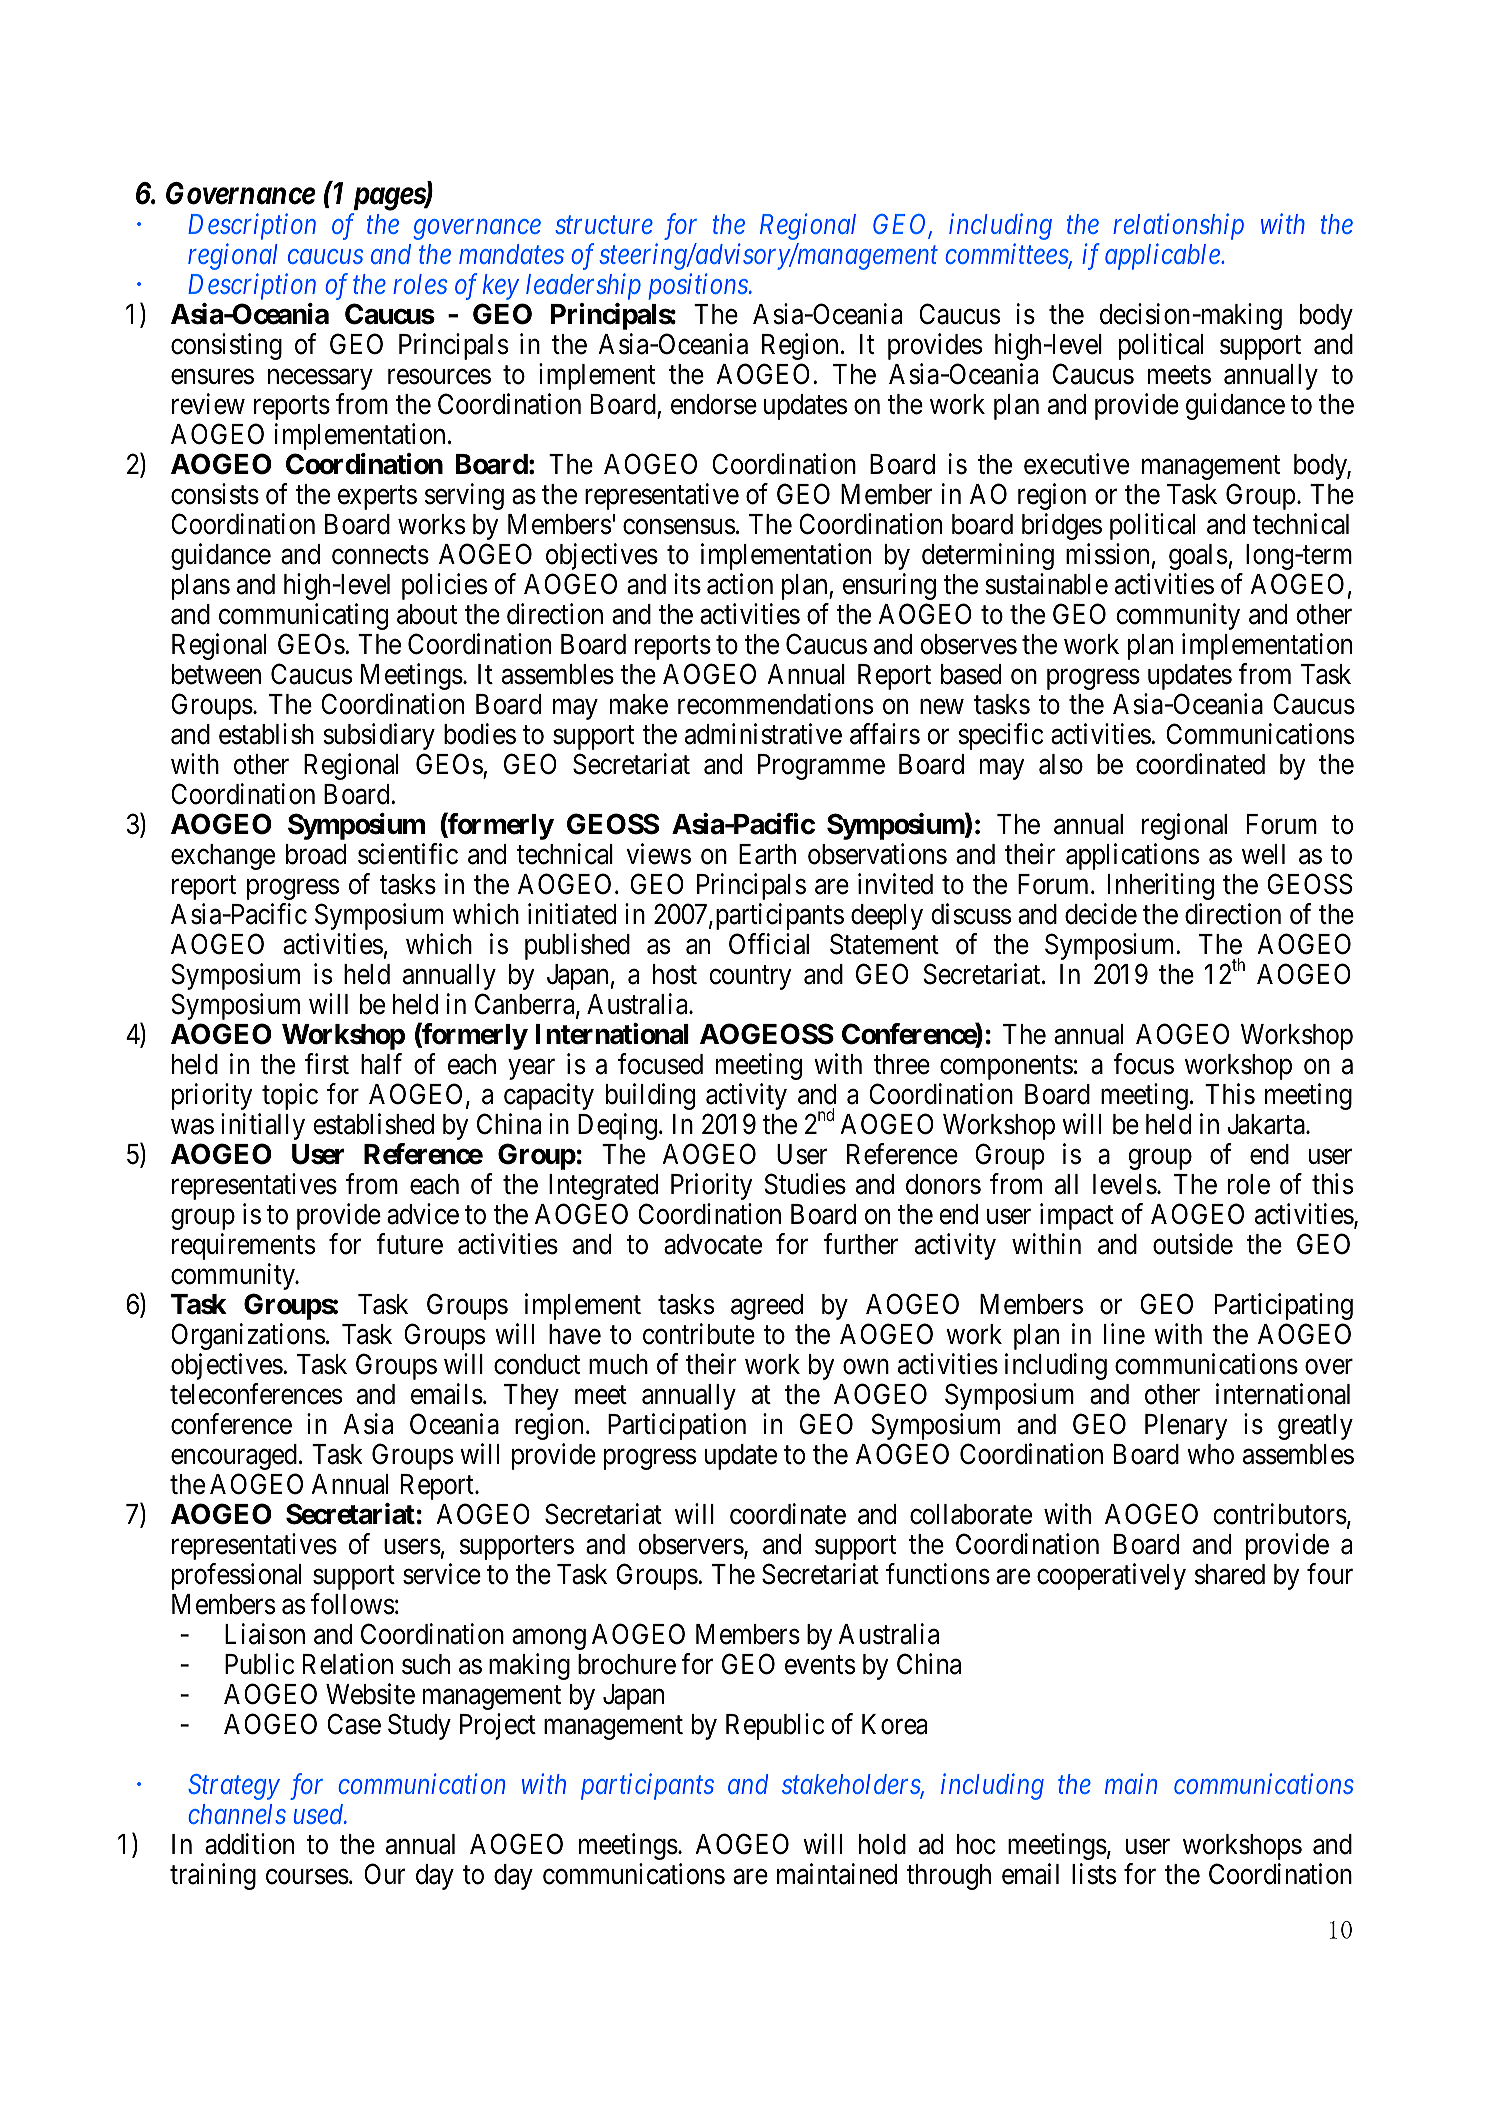 This screenshot has height=2105, width=1488. What do you see at coordinates (303, 616) in the screenshot?
I see `communicating` at bounding box center [303, 616].
